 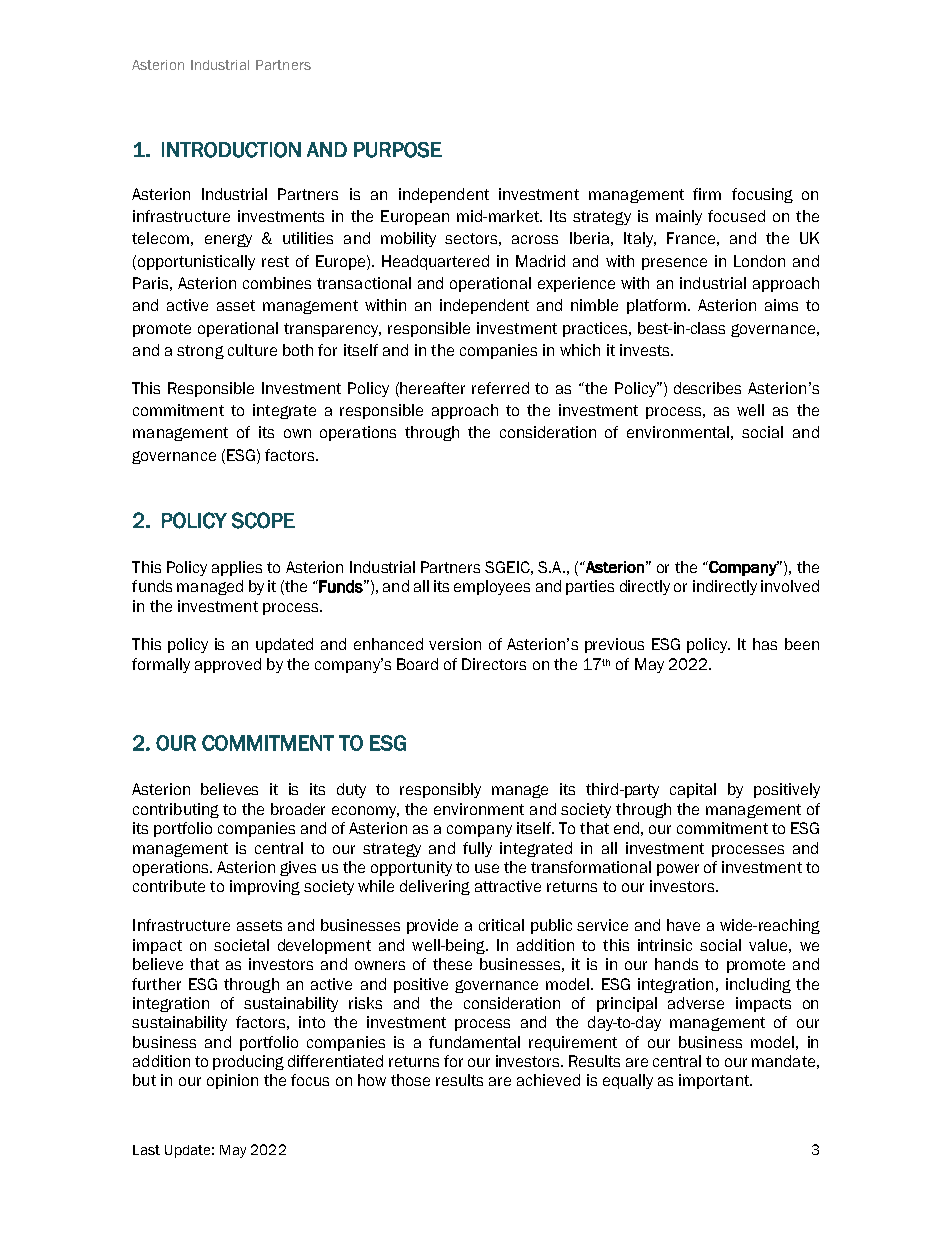 What do you see at coordinates (715, 1081) in the screenshot?
I see `important` at bounding box center [715, 1081].
